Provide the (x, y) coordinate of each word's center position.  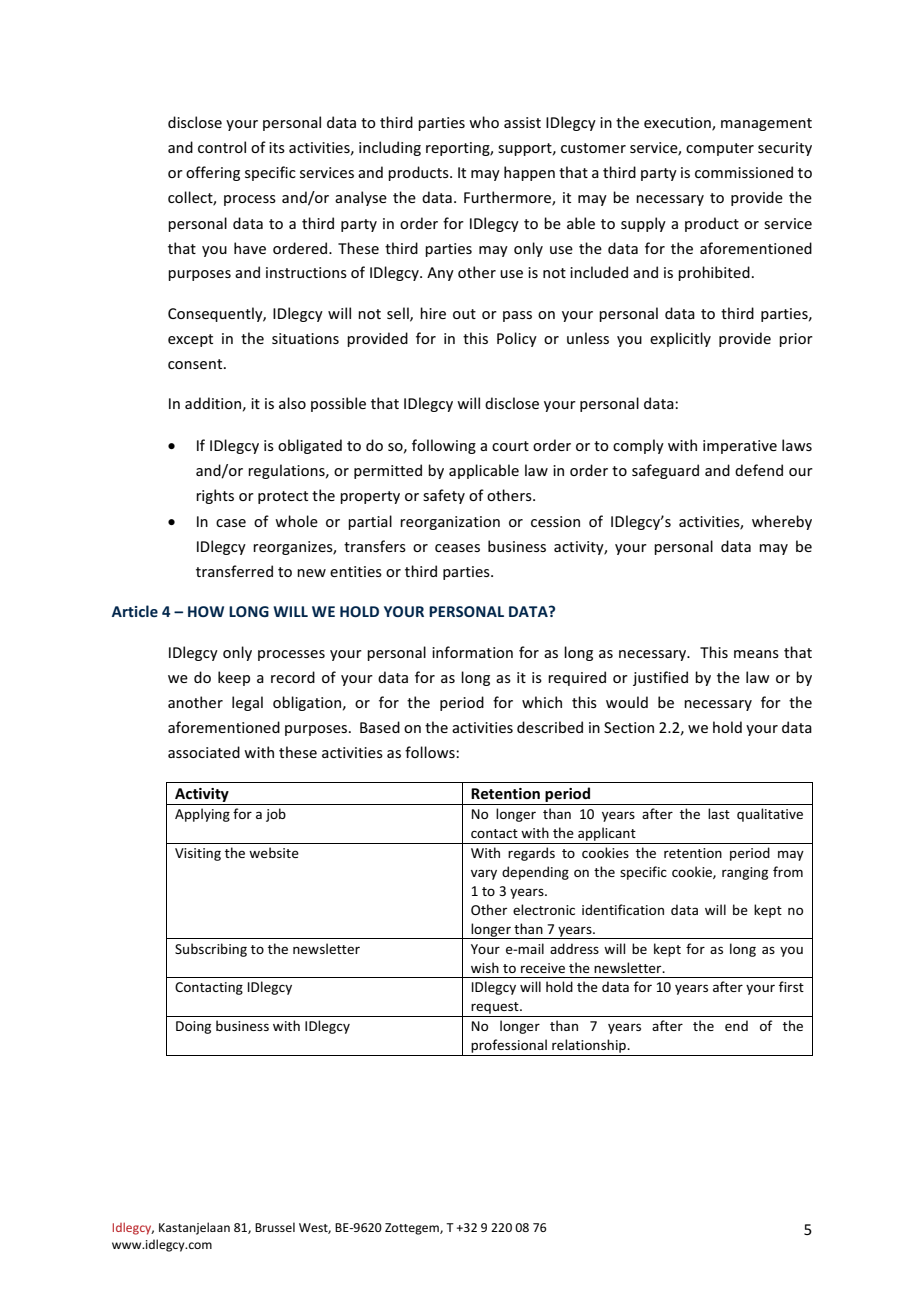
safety (444, 496)
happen (529, 173)
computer (720, 149)
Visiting (198, 854)
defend (759, 470)
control (222, 147)
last (719, 813)
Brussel (275, 1227)
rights (215, 496)
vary (484, 874)
